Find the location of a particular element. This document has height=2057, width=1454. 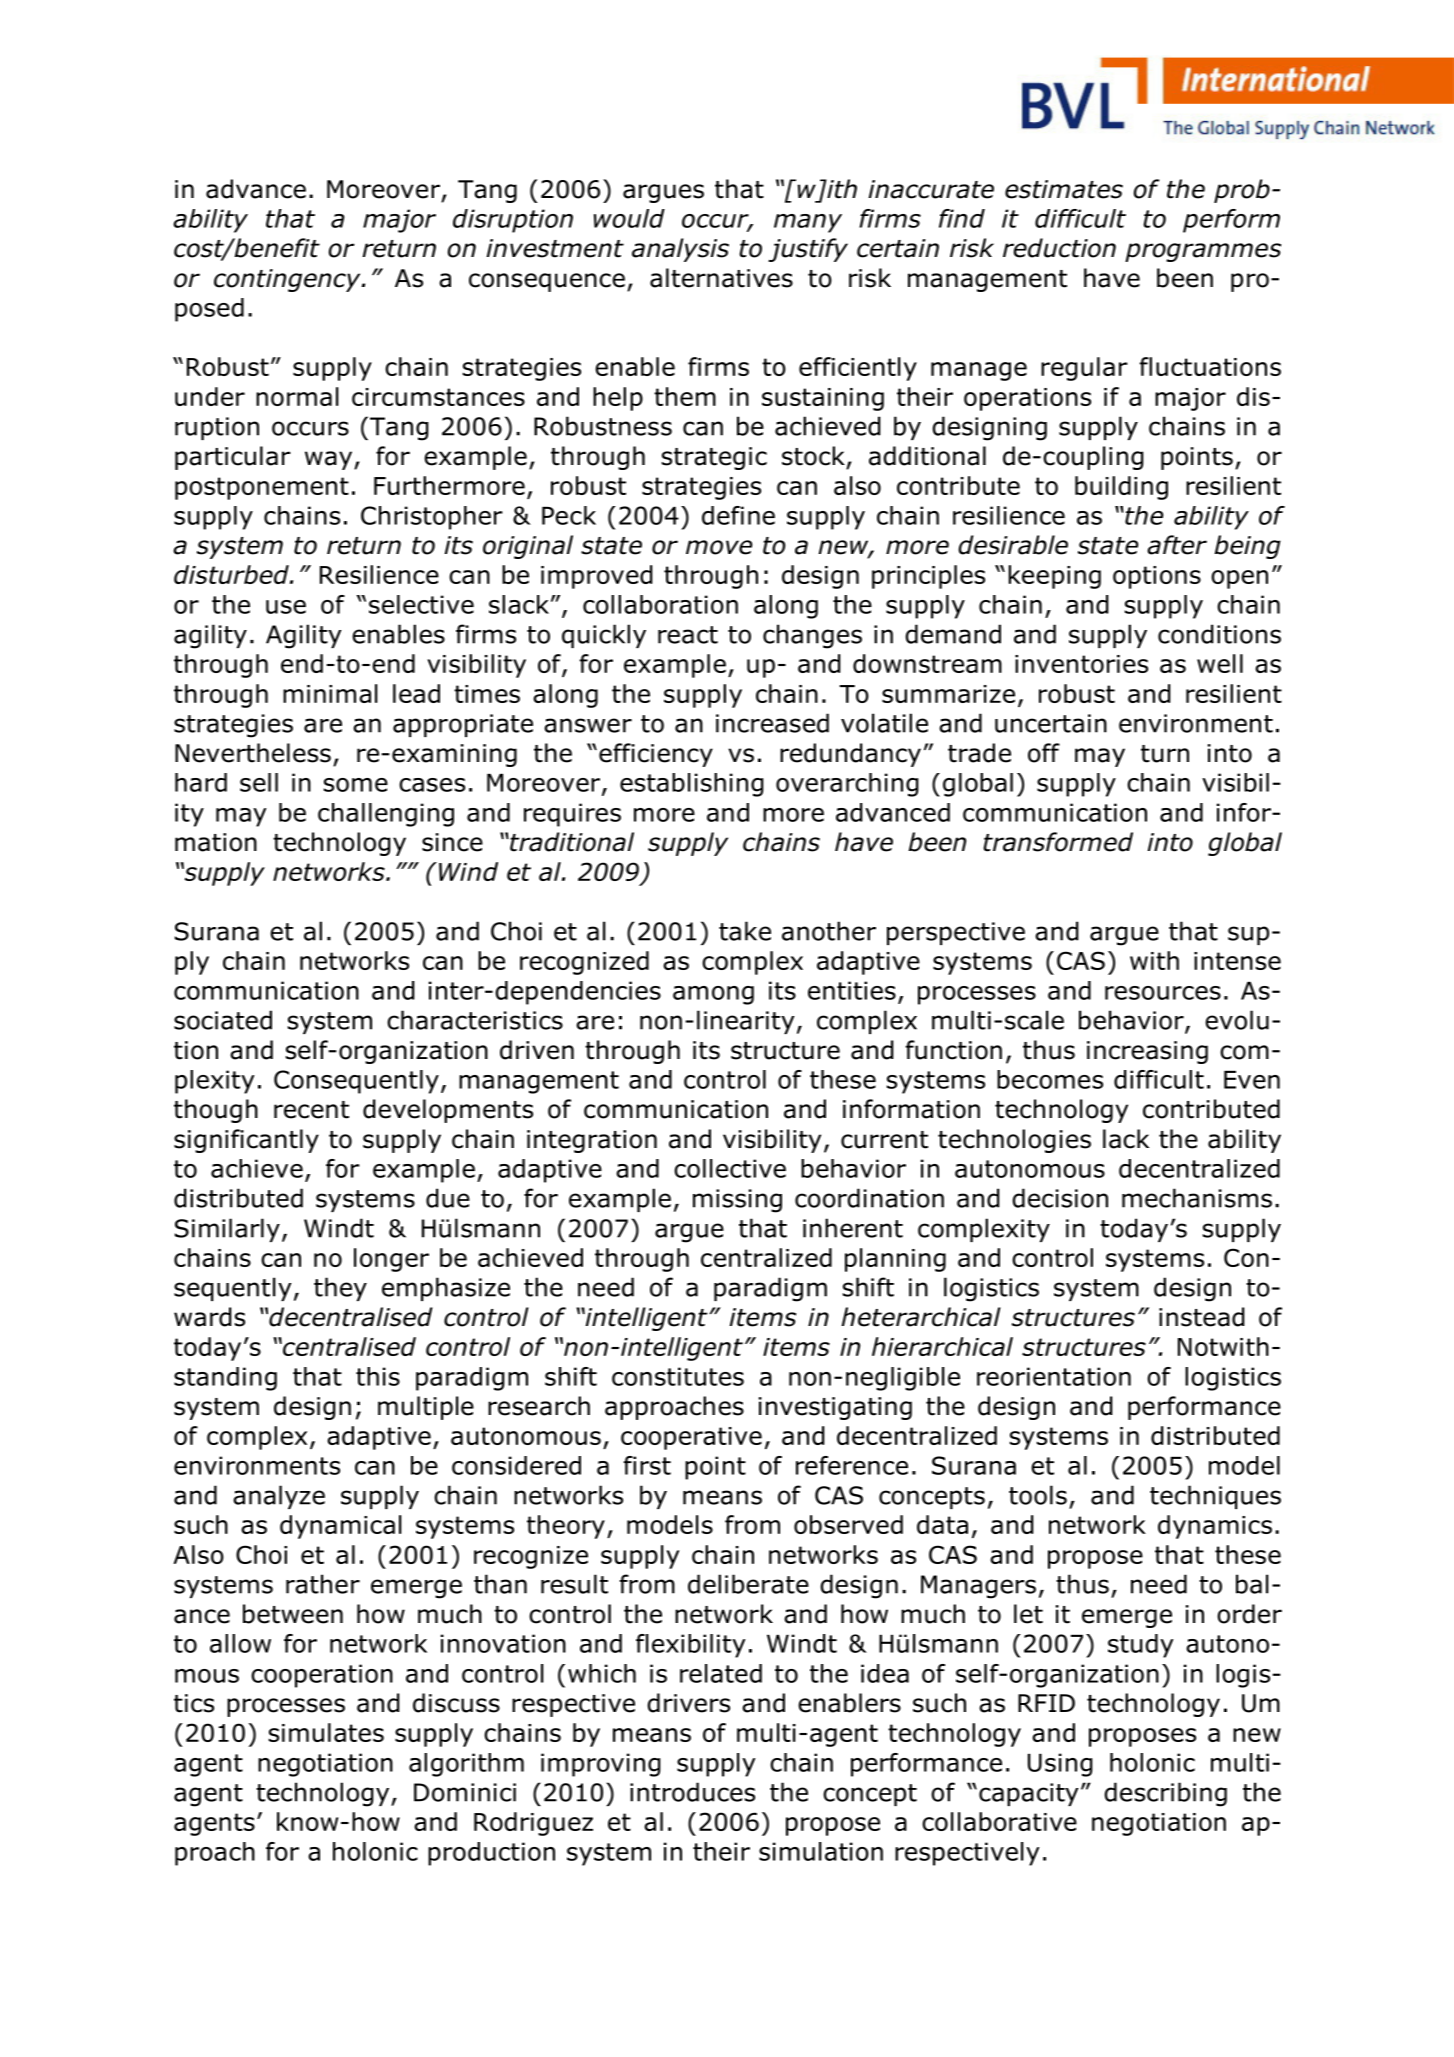

introduces is located at coordinates (692, 1792).
